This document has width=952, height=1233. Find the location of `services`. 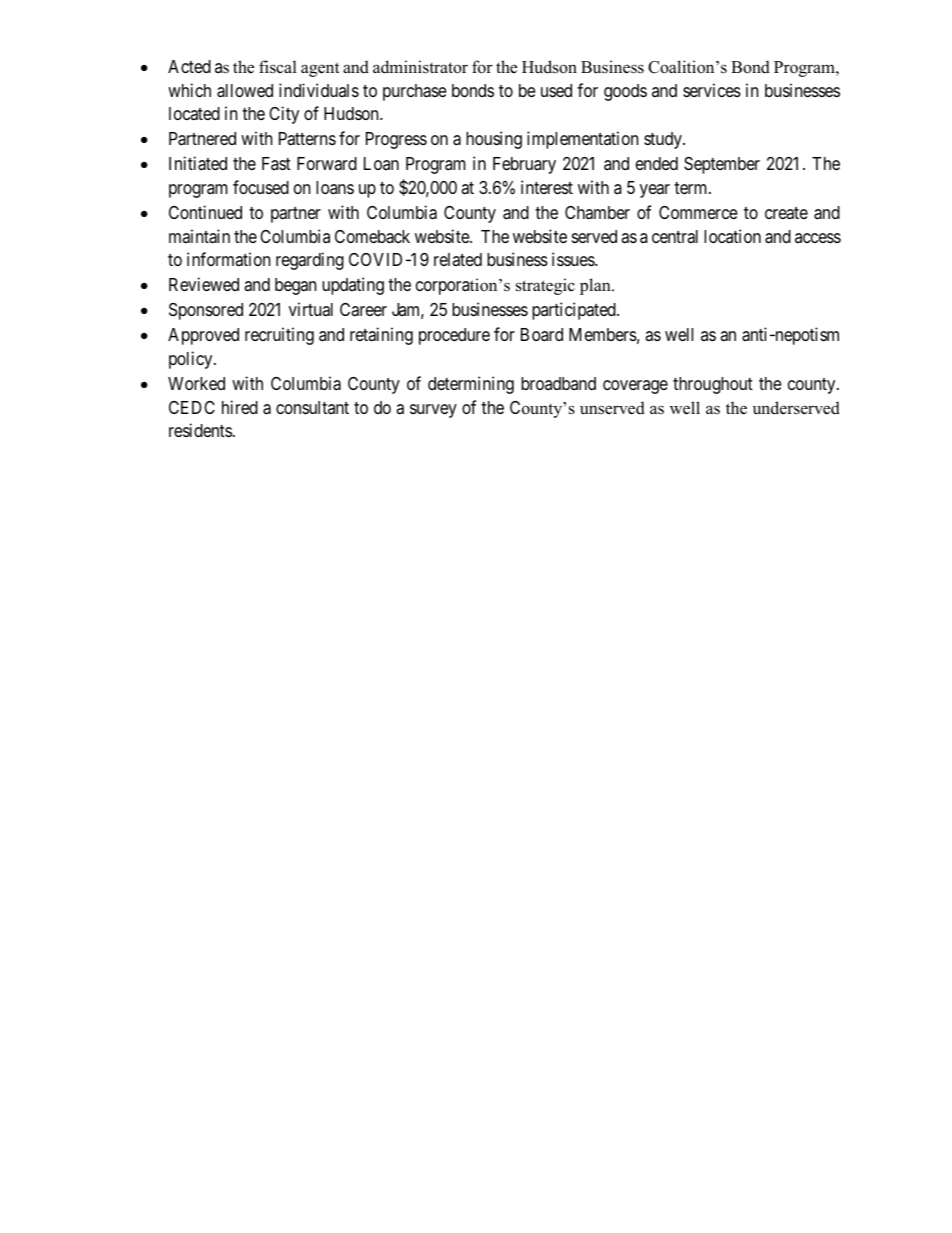

services is located at coordinates (712, 90).
